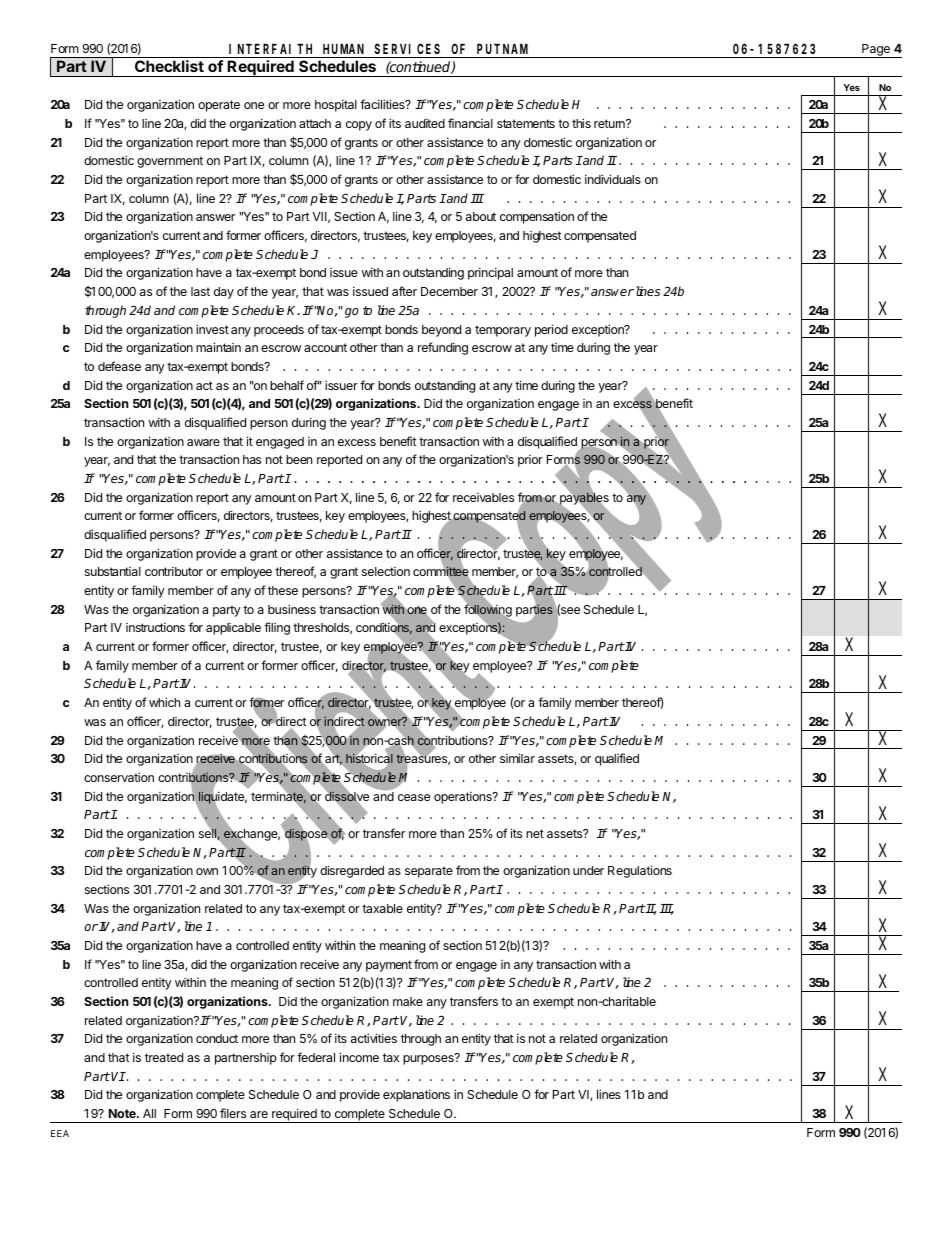 The width and height of the document is (952, 1233). I want to click on invest, so click(212, 329).
